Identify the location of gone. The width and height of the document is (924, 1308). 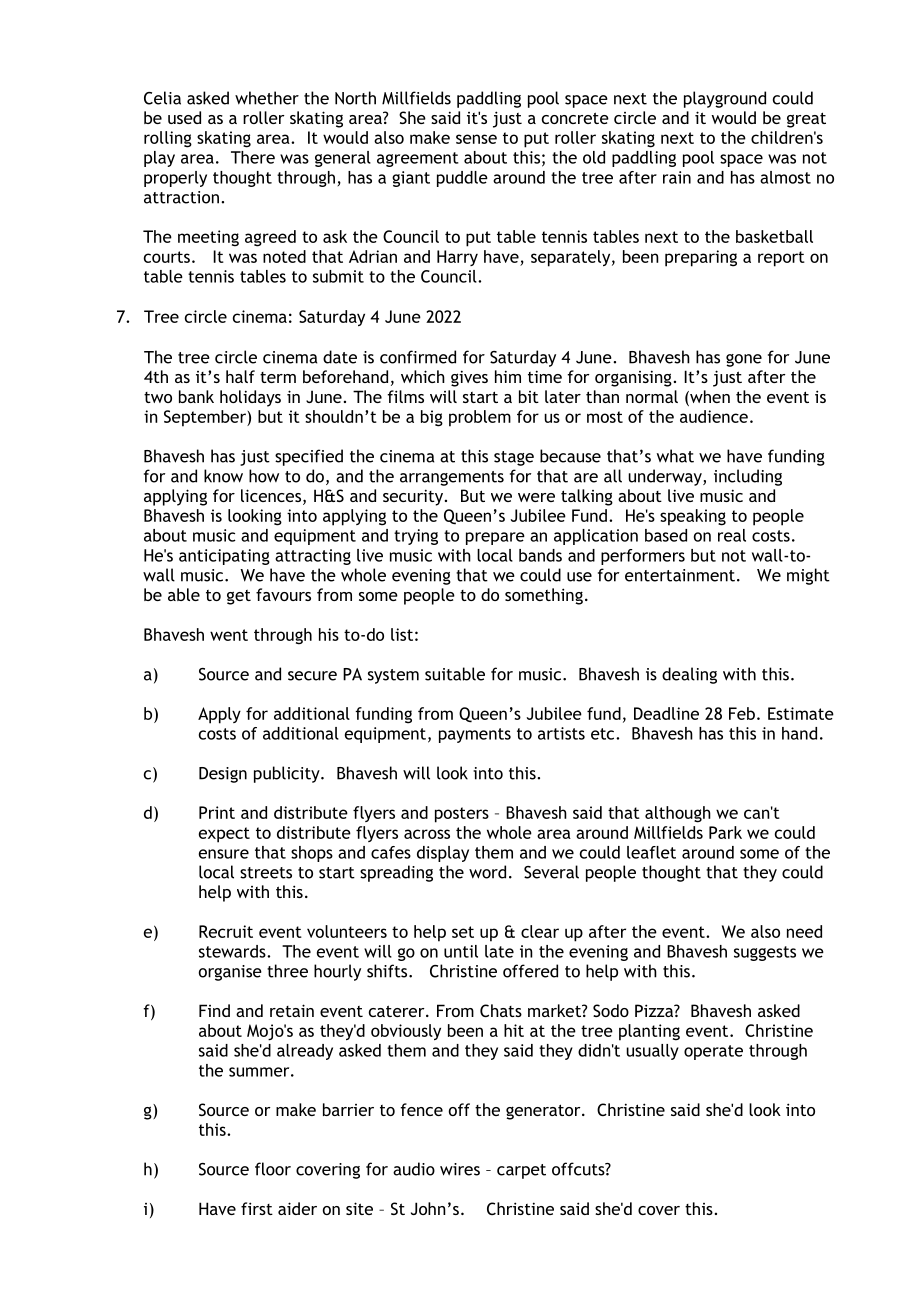
(744, 360).
